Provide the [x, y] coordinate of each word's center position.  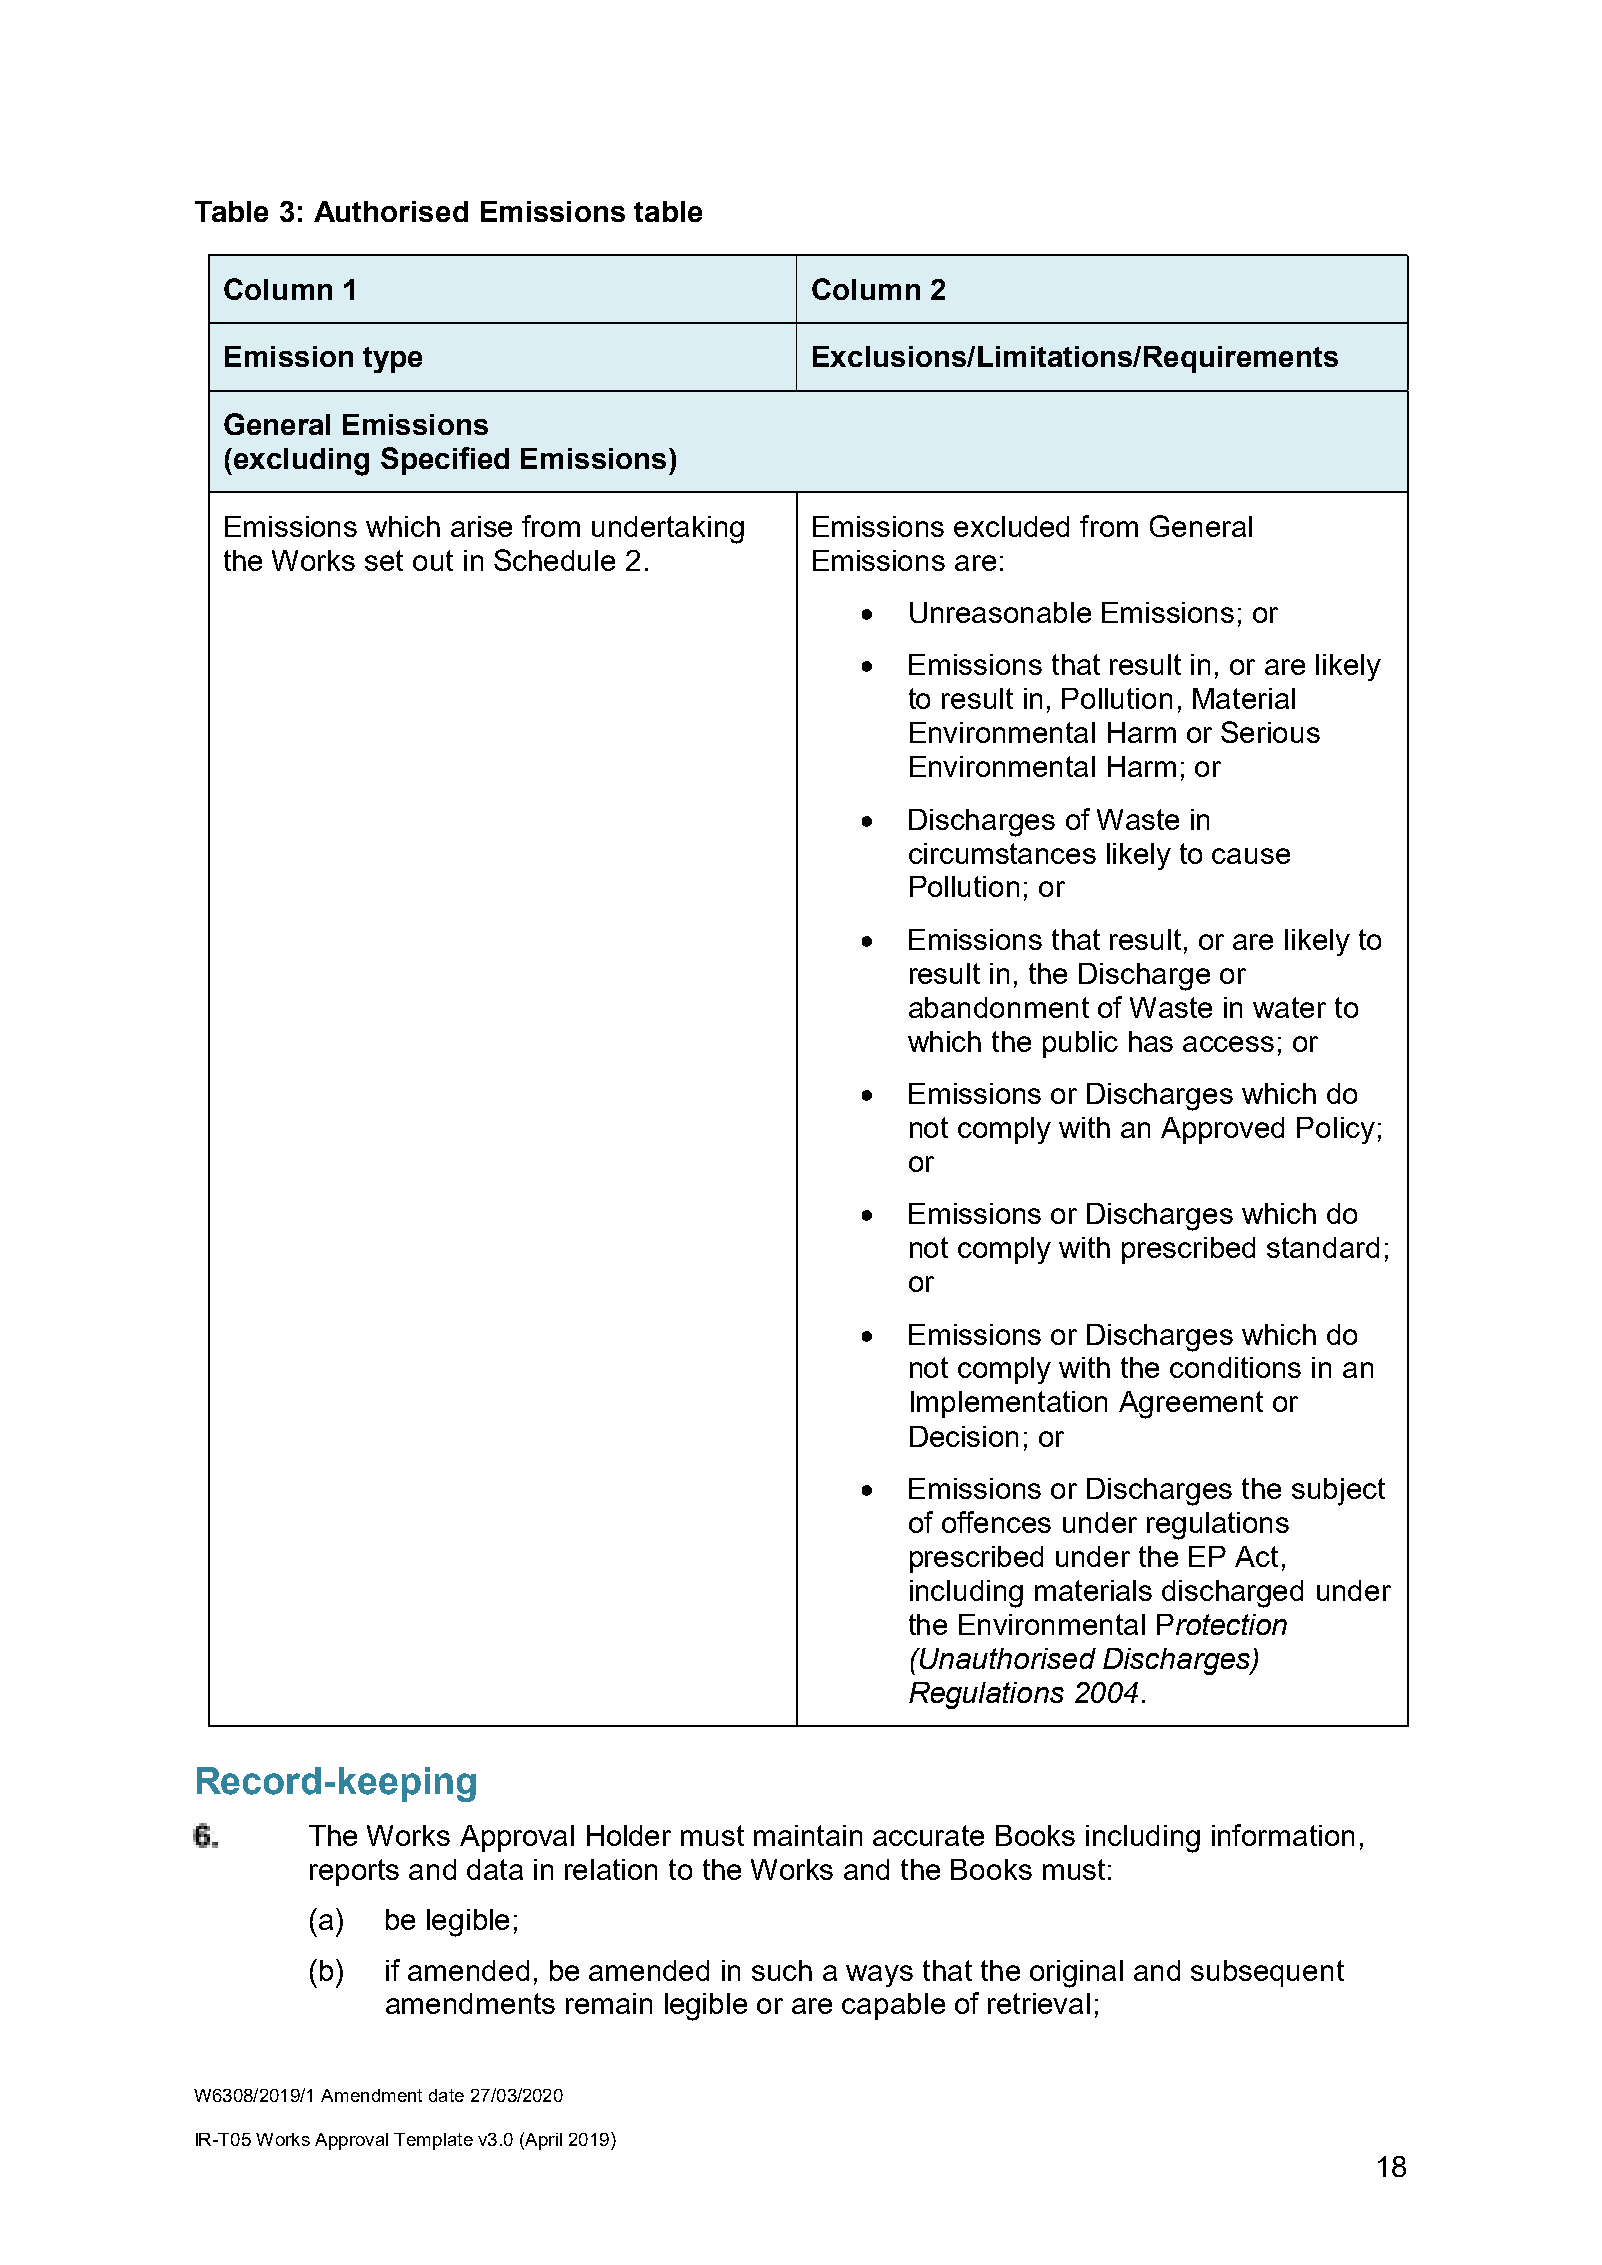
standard [1323, 1247]
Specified [445, 461]
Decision [964, 1436]
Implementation [1009, 1404]
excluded [1011, 526]
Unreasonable [1000, 612]
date [446, 2095]
